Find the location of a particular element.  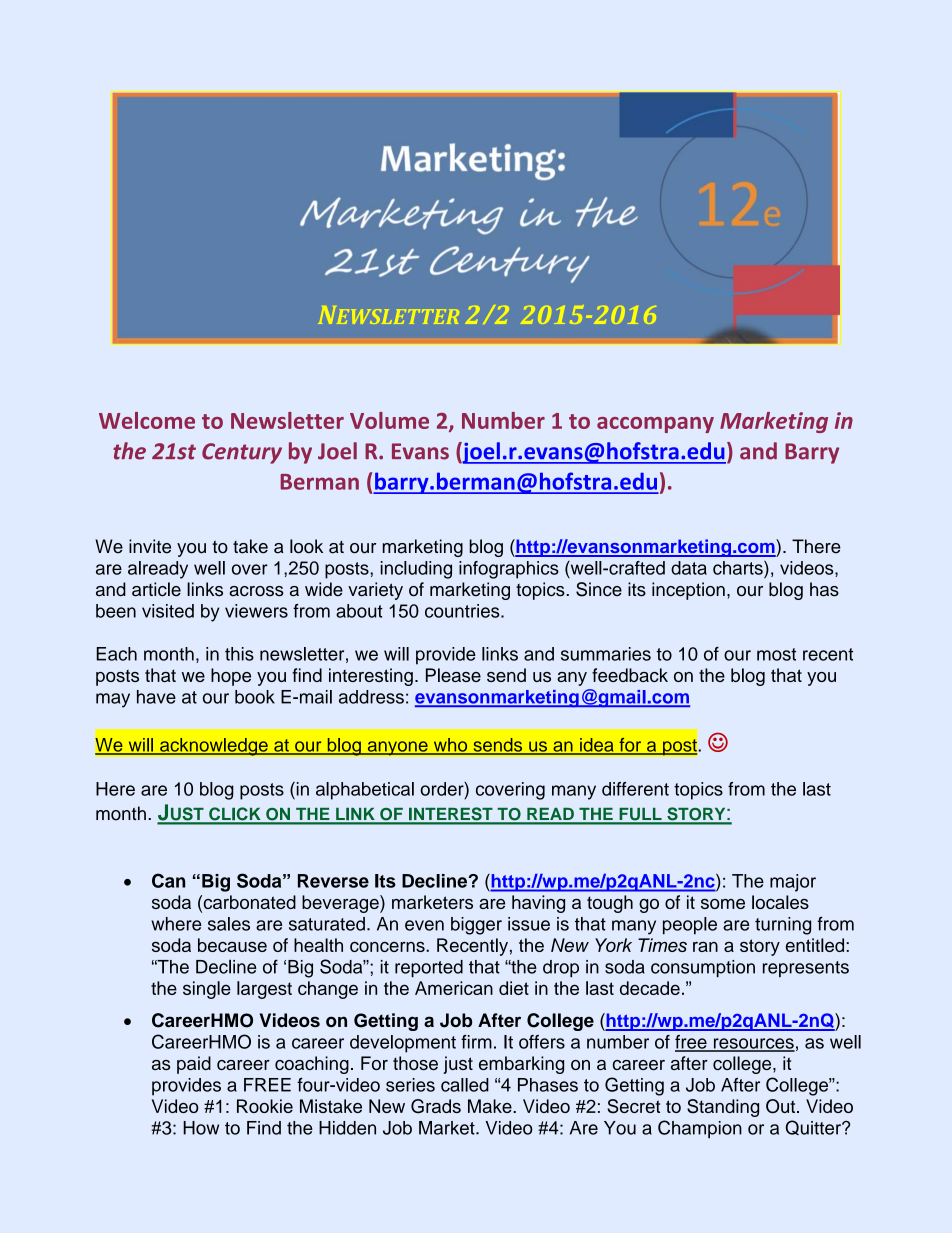

bigger is located at coordinates (476, 926).
